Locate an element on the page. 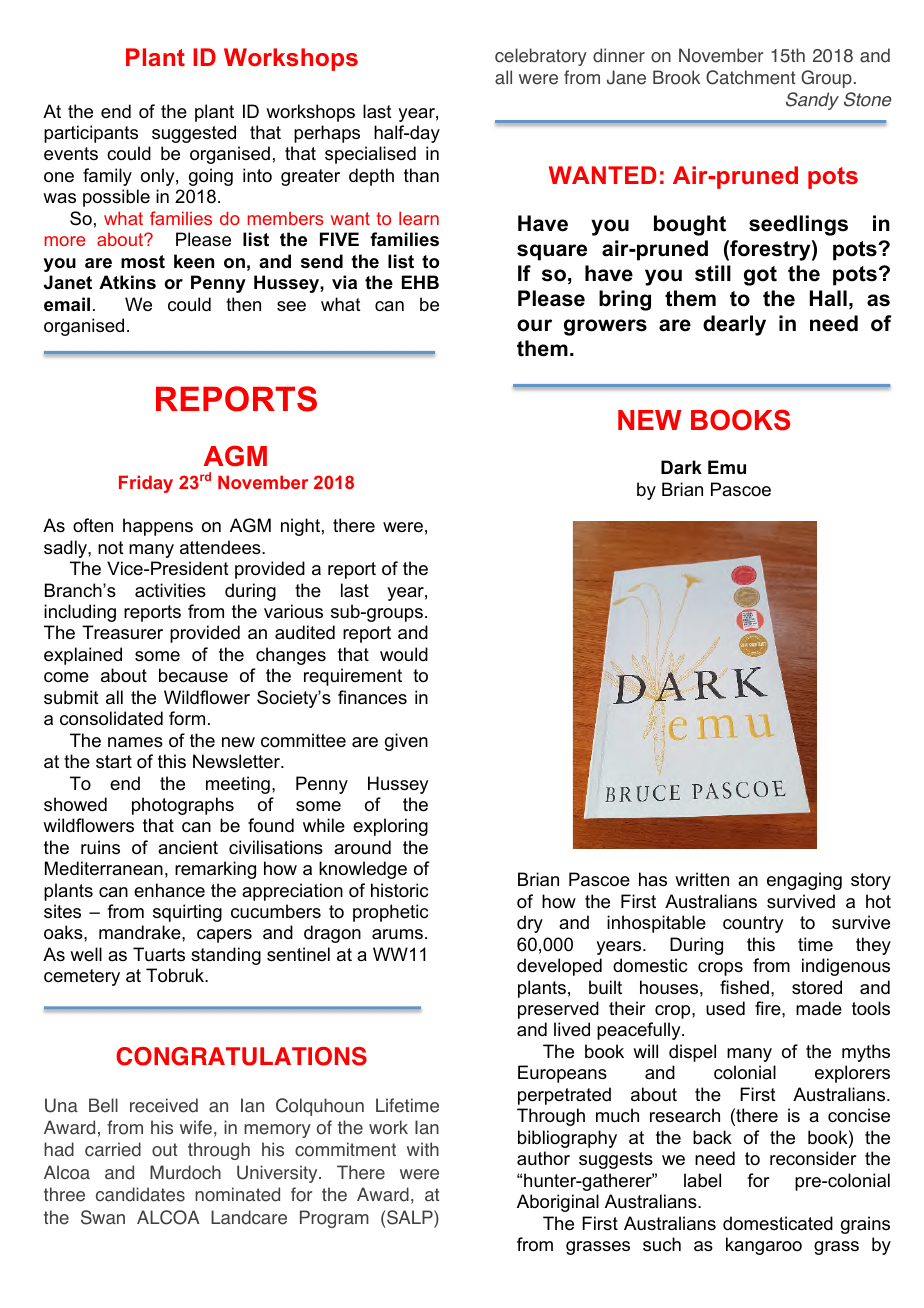 The height and width of the image is (1308, 924). would is located at coordinates (404, 654).
